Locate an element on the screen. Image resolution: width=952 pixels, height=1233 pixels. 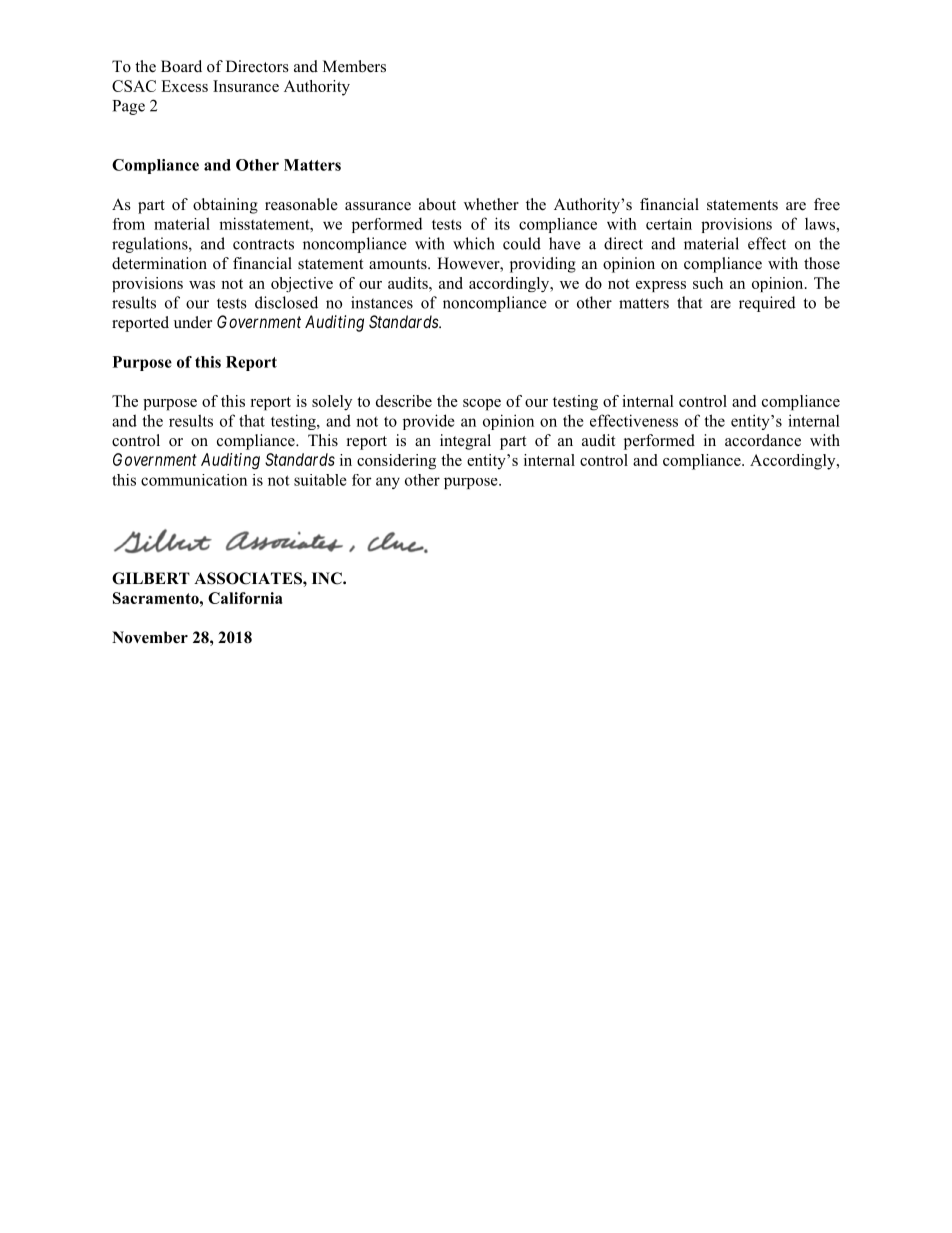
free is located at coordinates (827, 204).
